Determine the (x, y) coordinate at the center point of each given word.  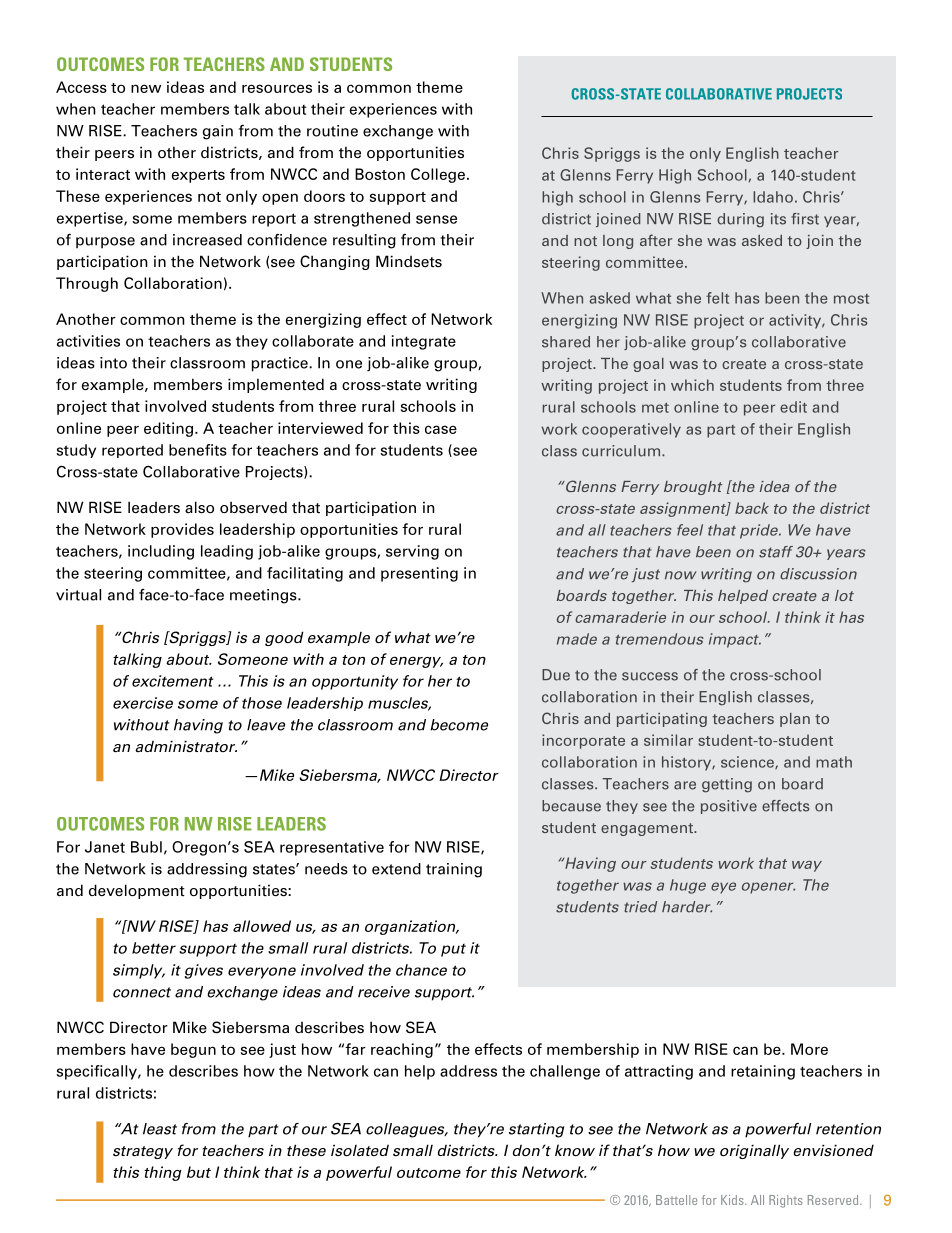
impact (735, 640)
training (454, 870)
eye (723, 888)
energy (416, 662)
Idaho (773, 197)
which (692, 385)
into (113, 363)
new (146, 88)
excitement (172, 681)
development (137, 891)
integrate (424, 342)
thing (163, 1173)
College (438, 175)
